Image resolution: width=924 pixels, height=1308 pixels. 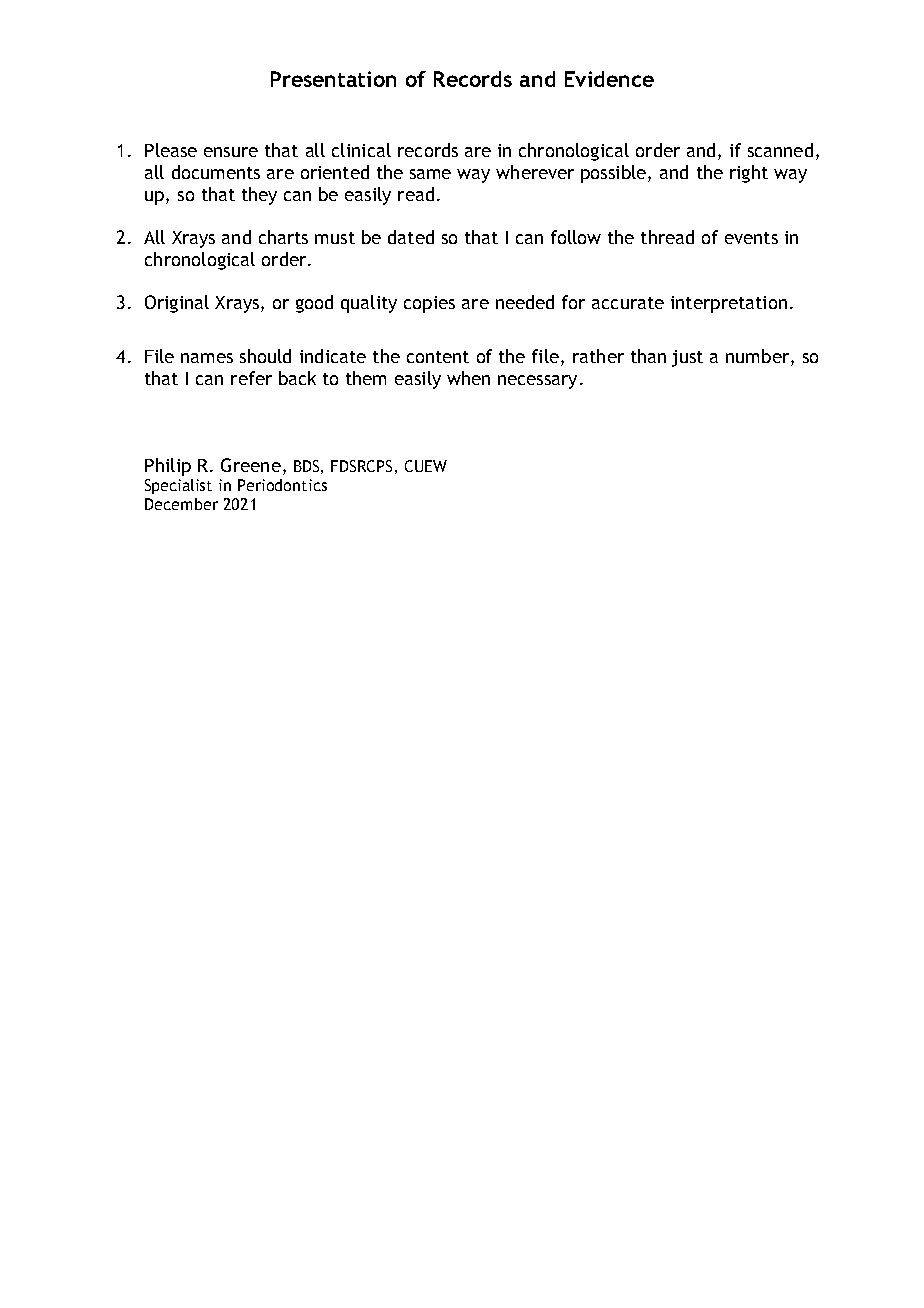 I want to click on events, so click(x=751, y=238).
